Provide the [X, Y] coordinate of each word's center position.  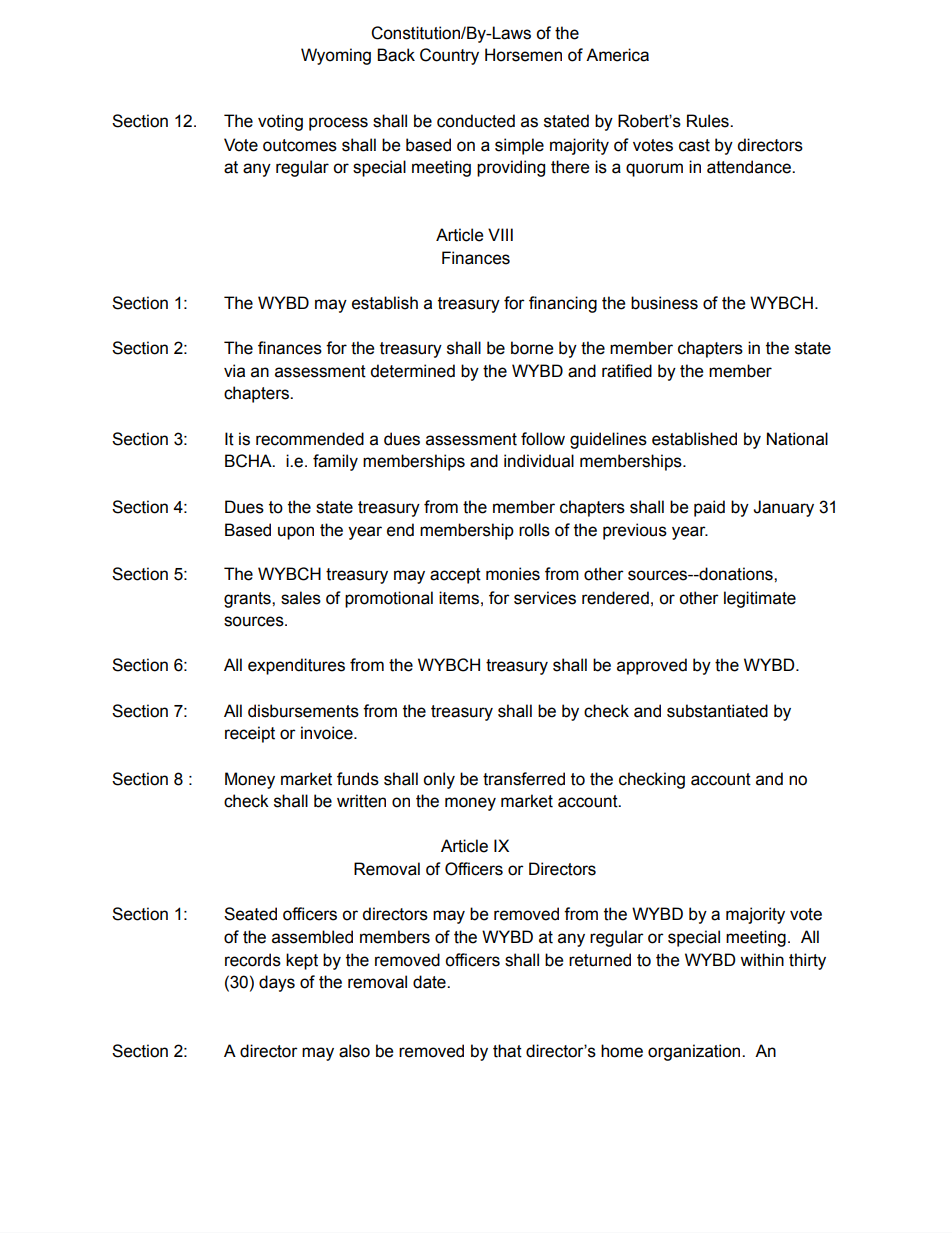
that [507, 1051]
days [277, 983]
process [338, 124]
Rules [709, 121]
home [622, 1051]
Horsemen [523, 55]
